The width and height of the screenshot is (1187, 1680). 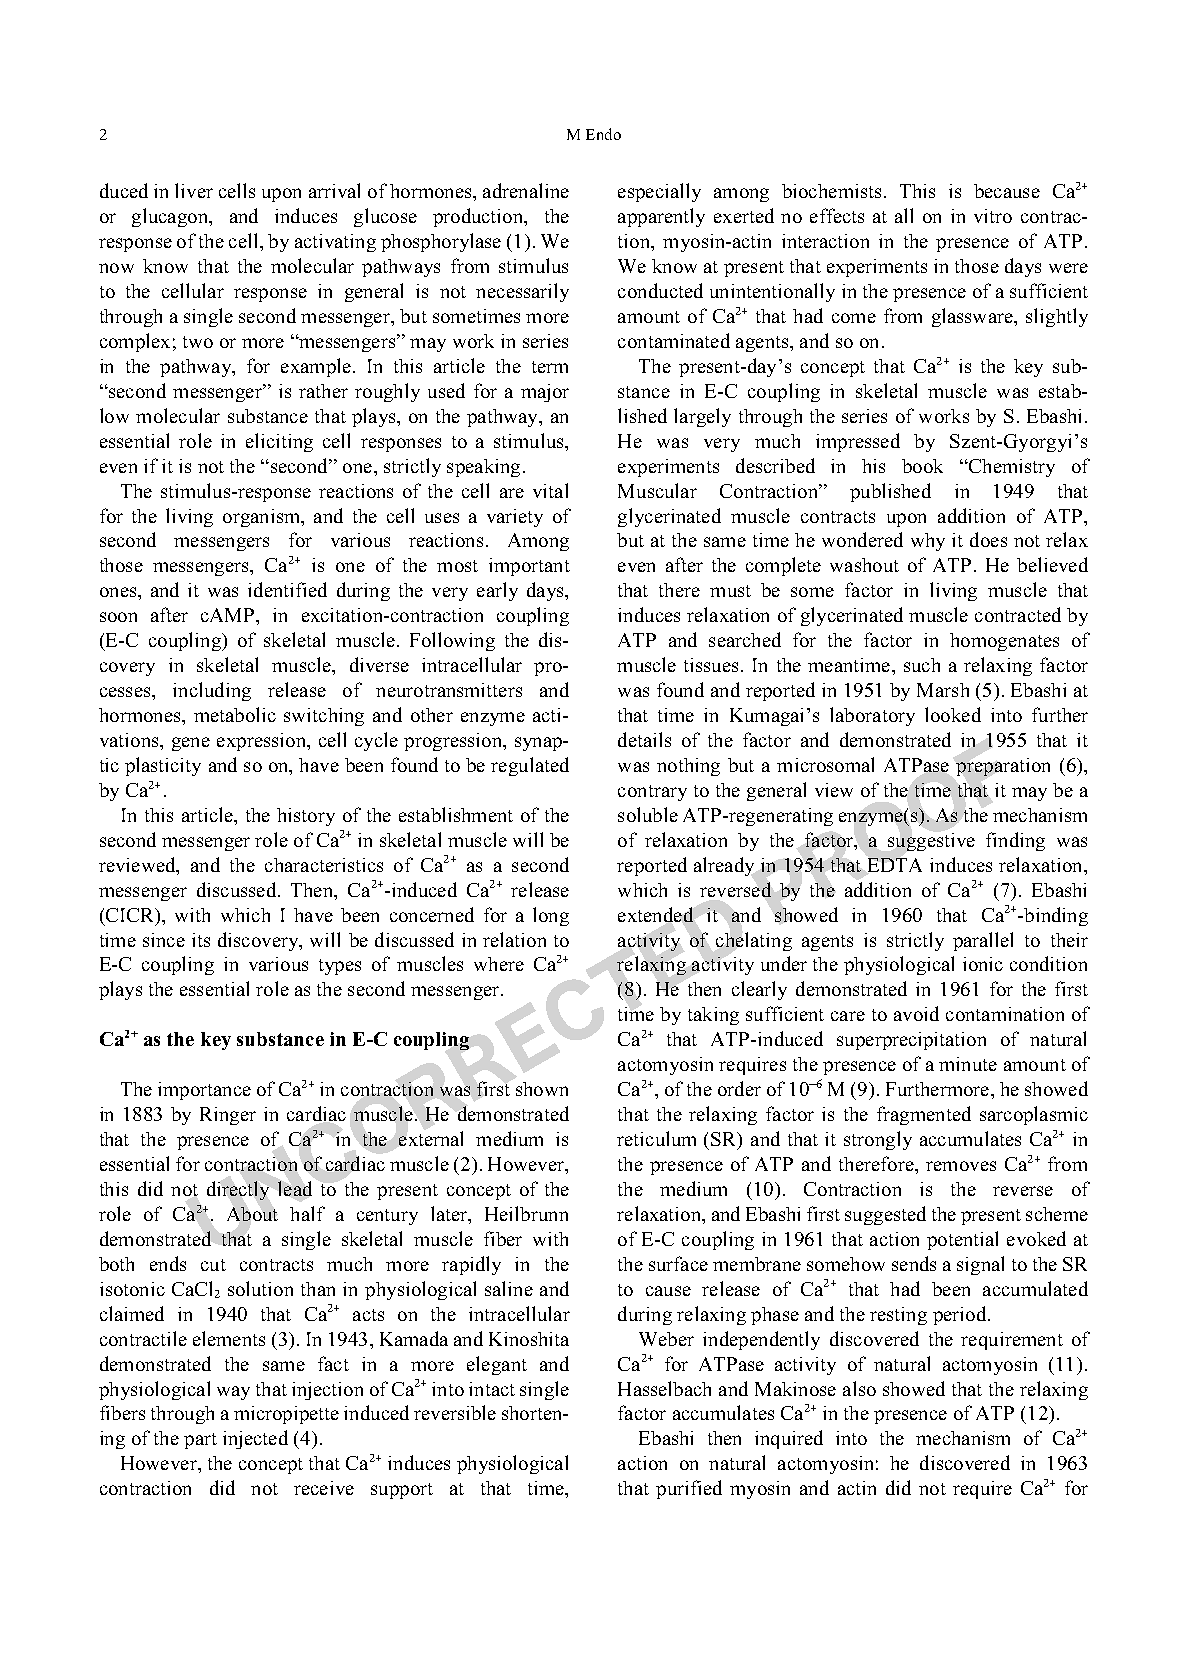 What do you see at coordinates (194, 190) in the screenshot?
I see `liver` at bounding box center [194, 190].
